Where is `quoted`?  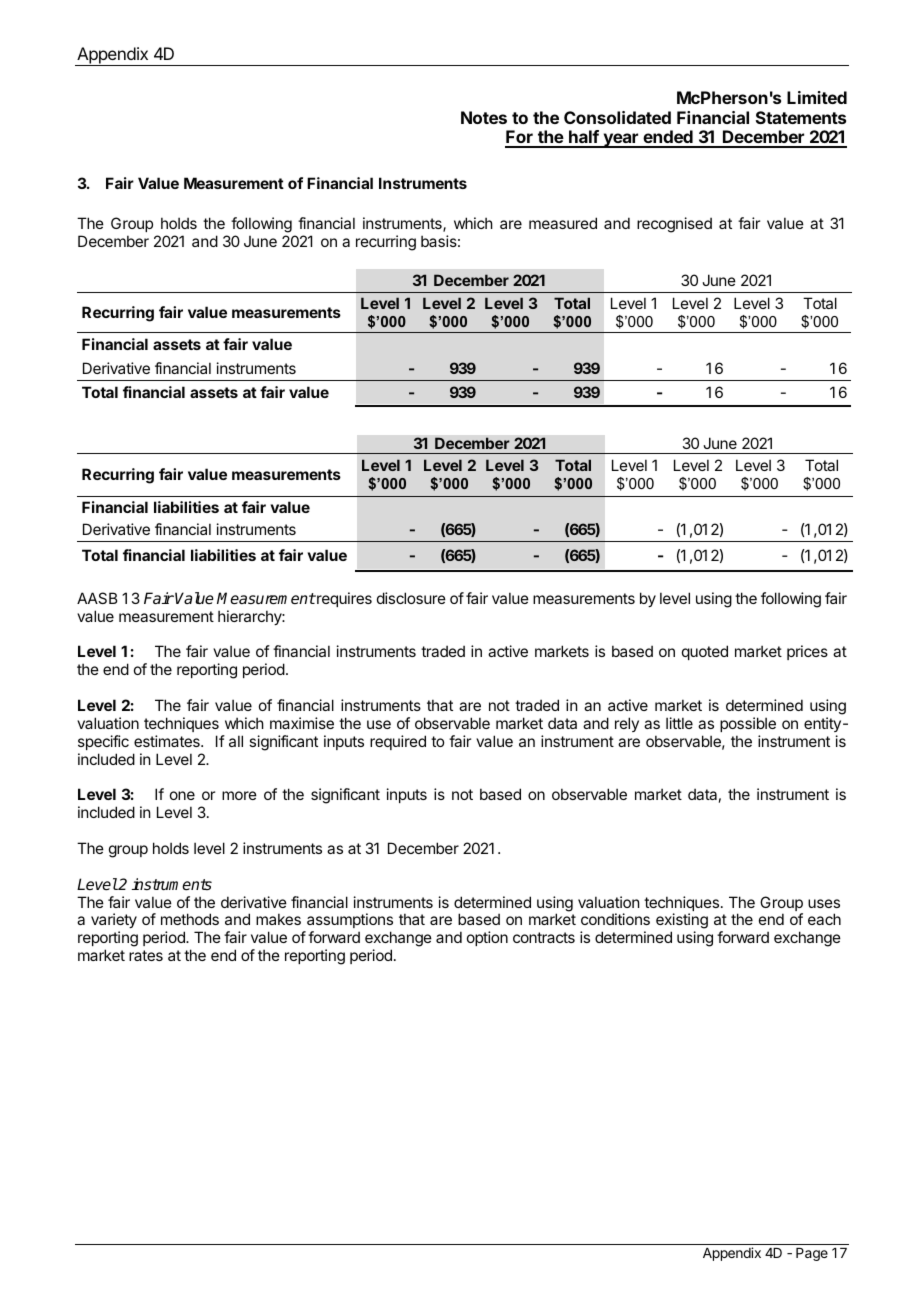 quoted is located at coordinates (705, 652).
